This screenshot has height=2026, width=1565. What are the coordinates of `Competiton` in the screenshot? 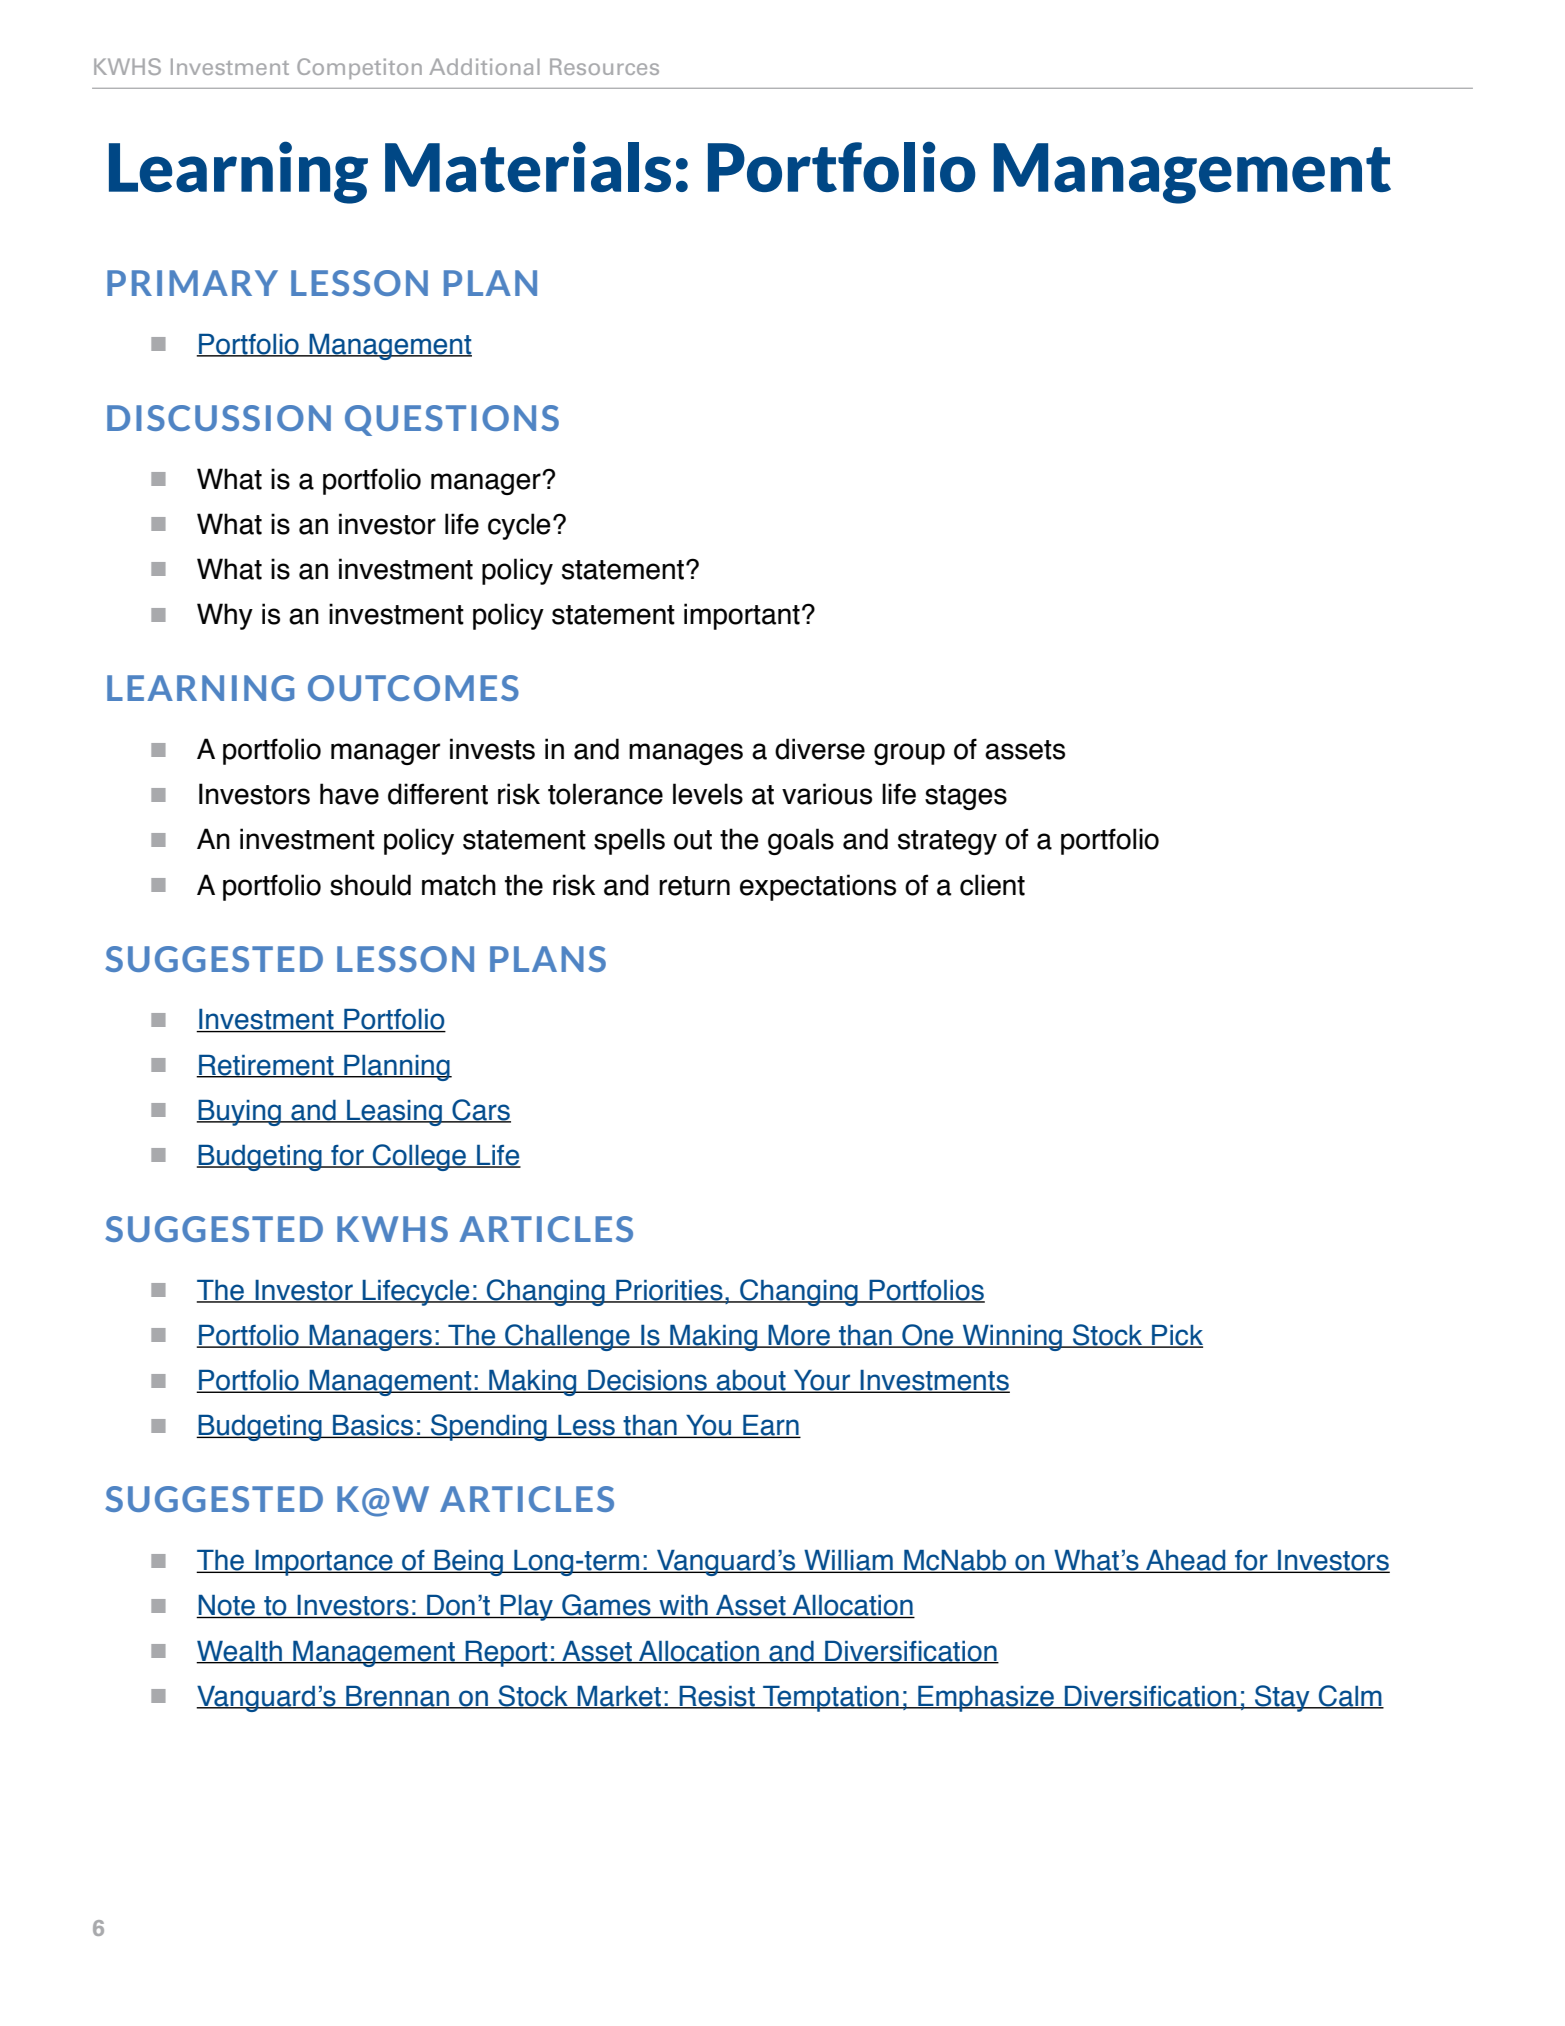 It's located at (359, 68).
